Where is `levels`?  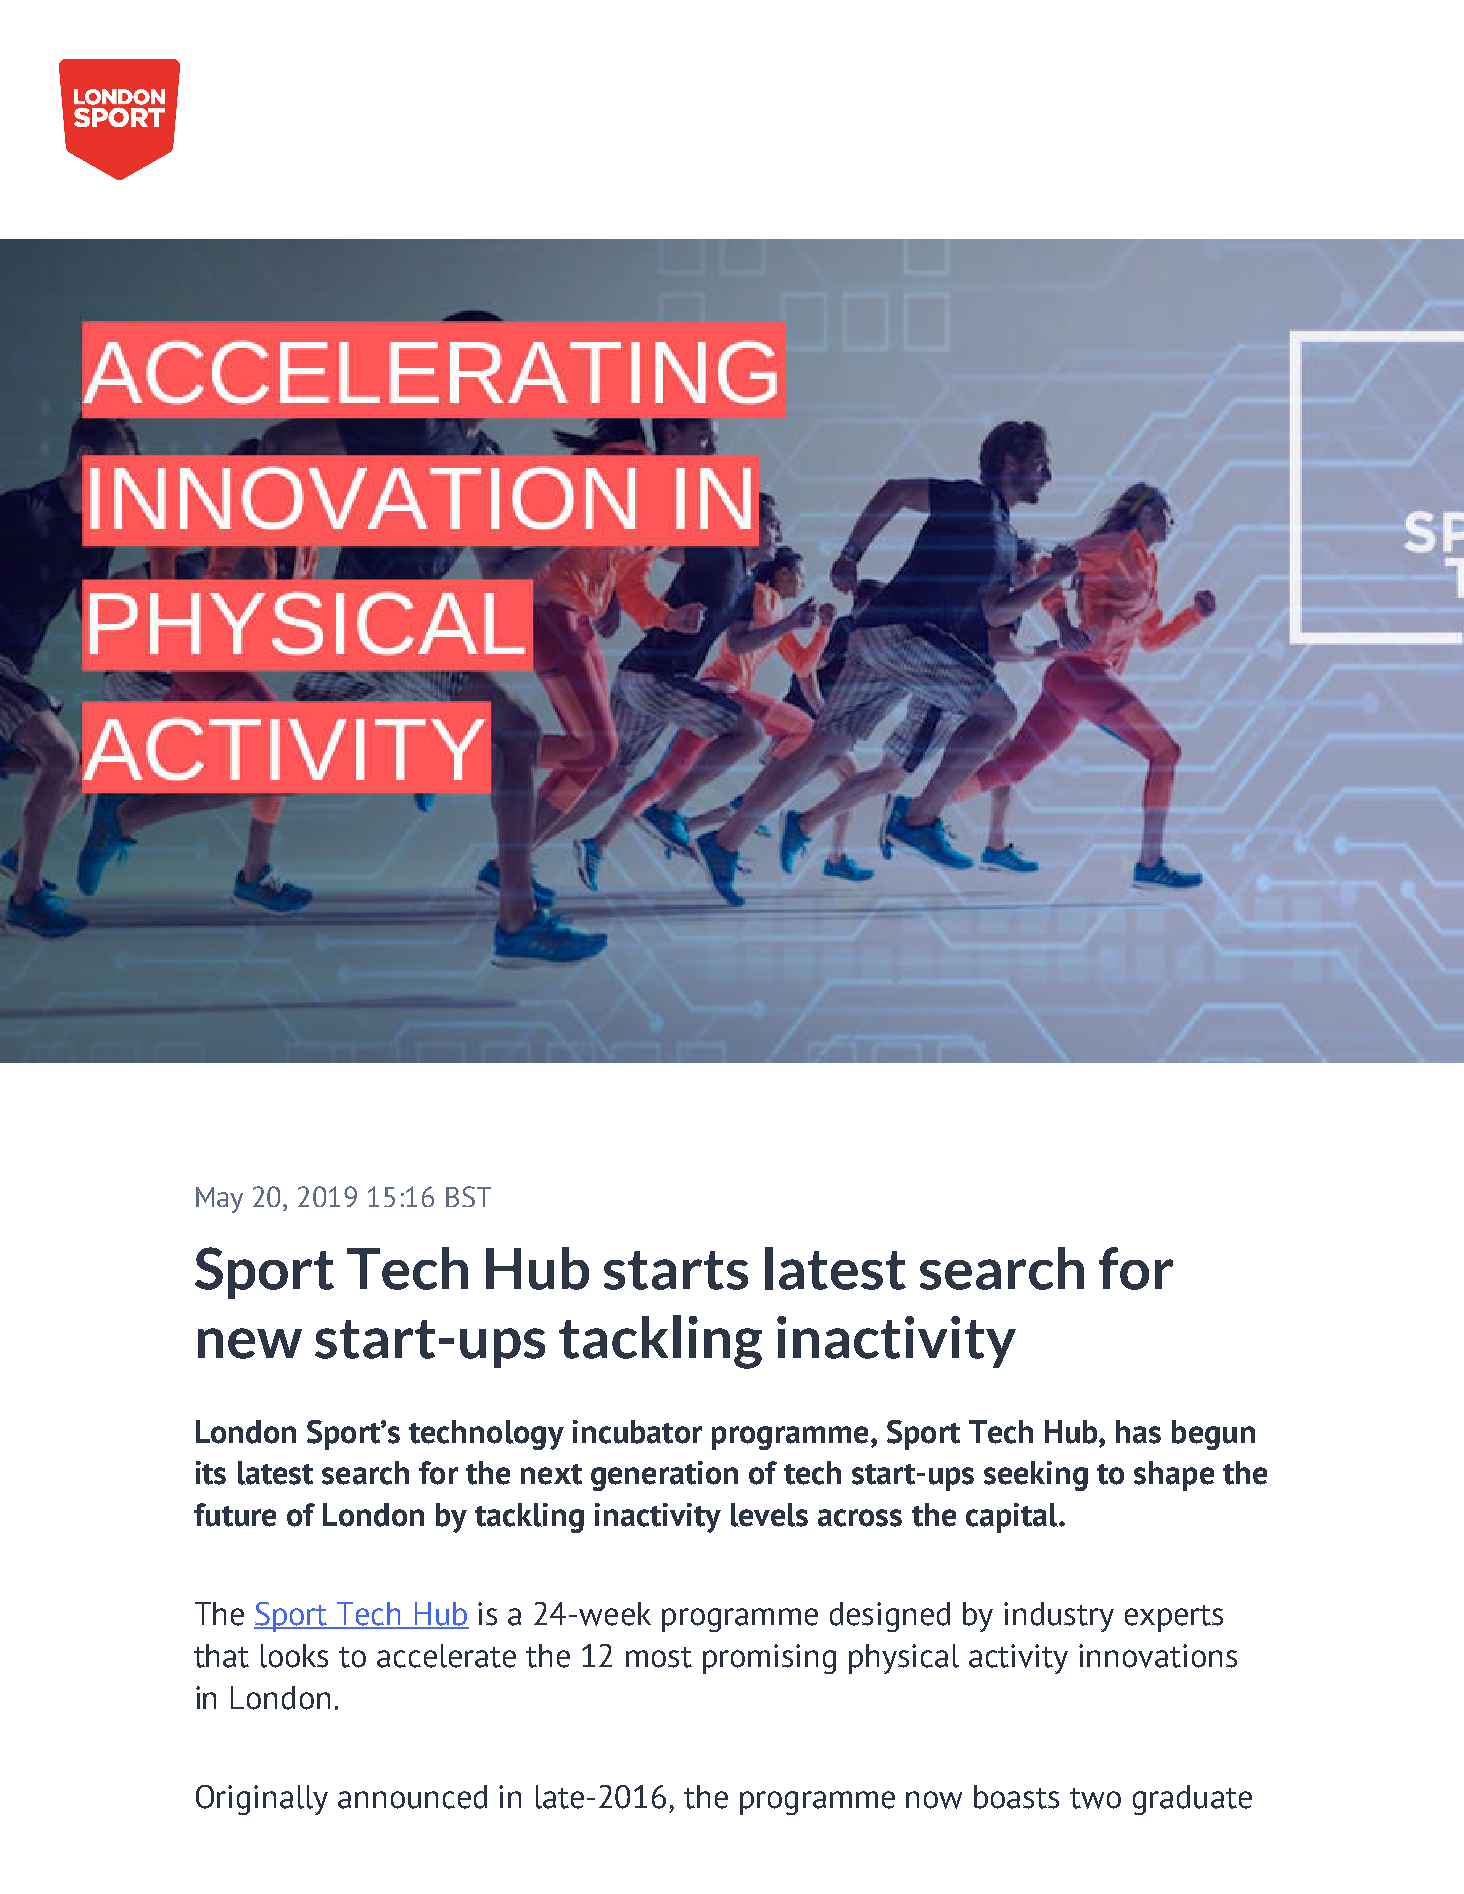
levels is located at coordinates (769, 1515).
